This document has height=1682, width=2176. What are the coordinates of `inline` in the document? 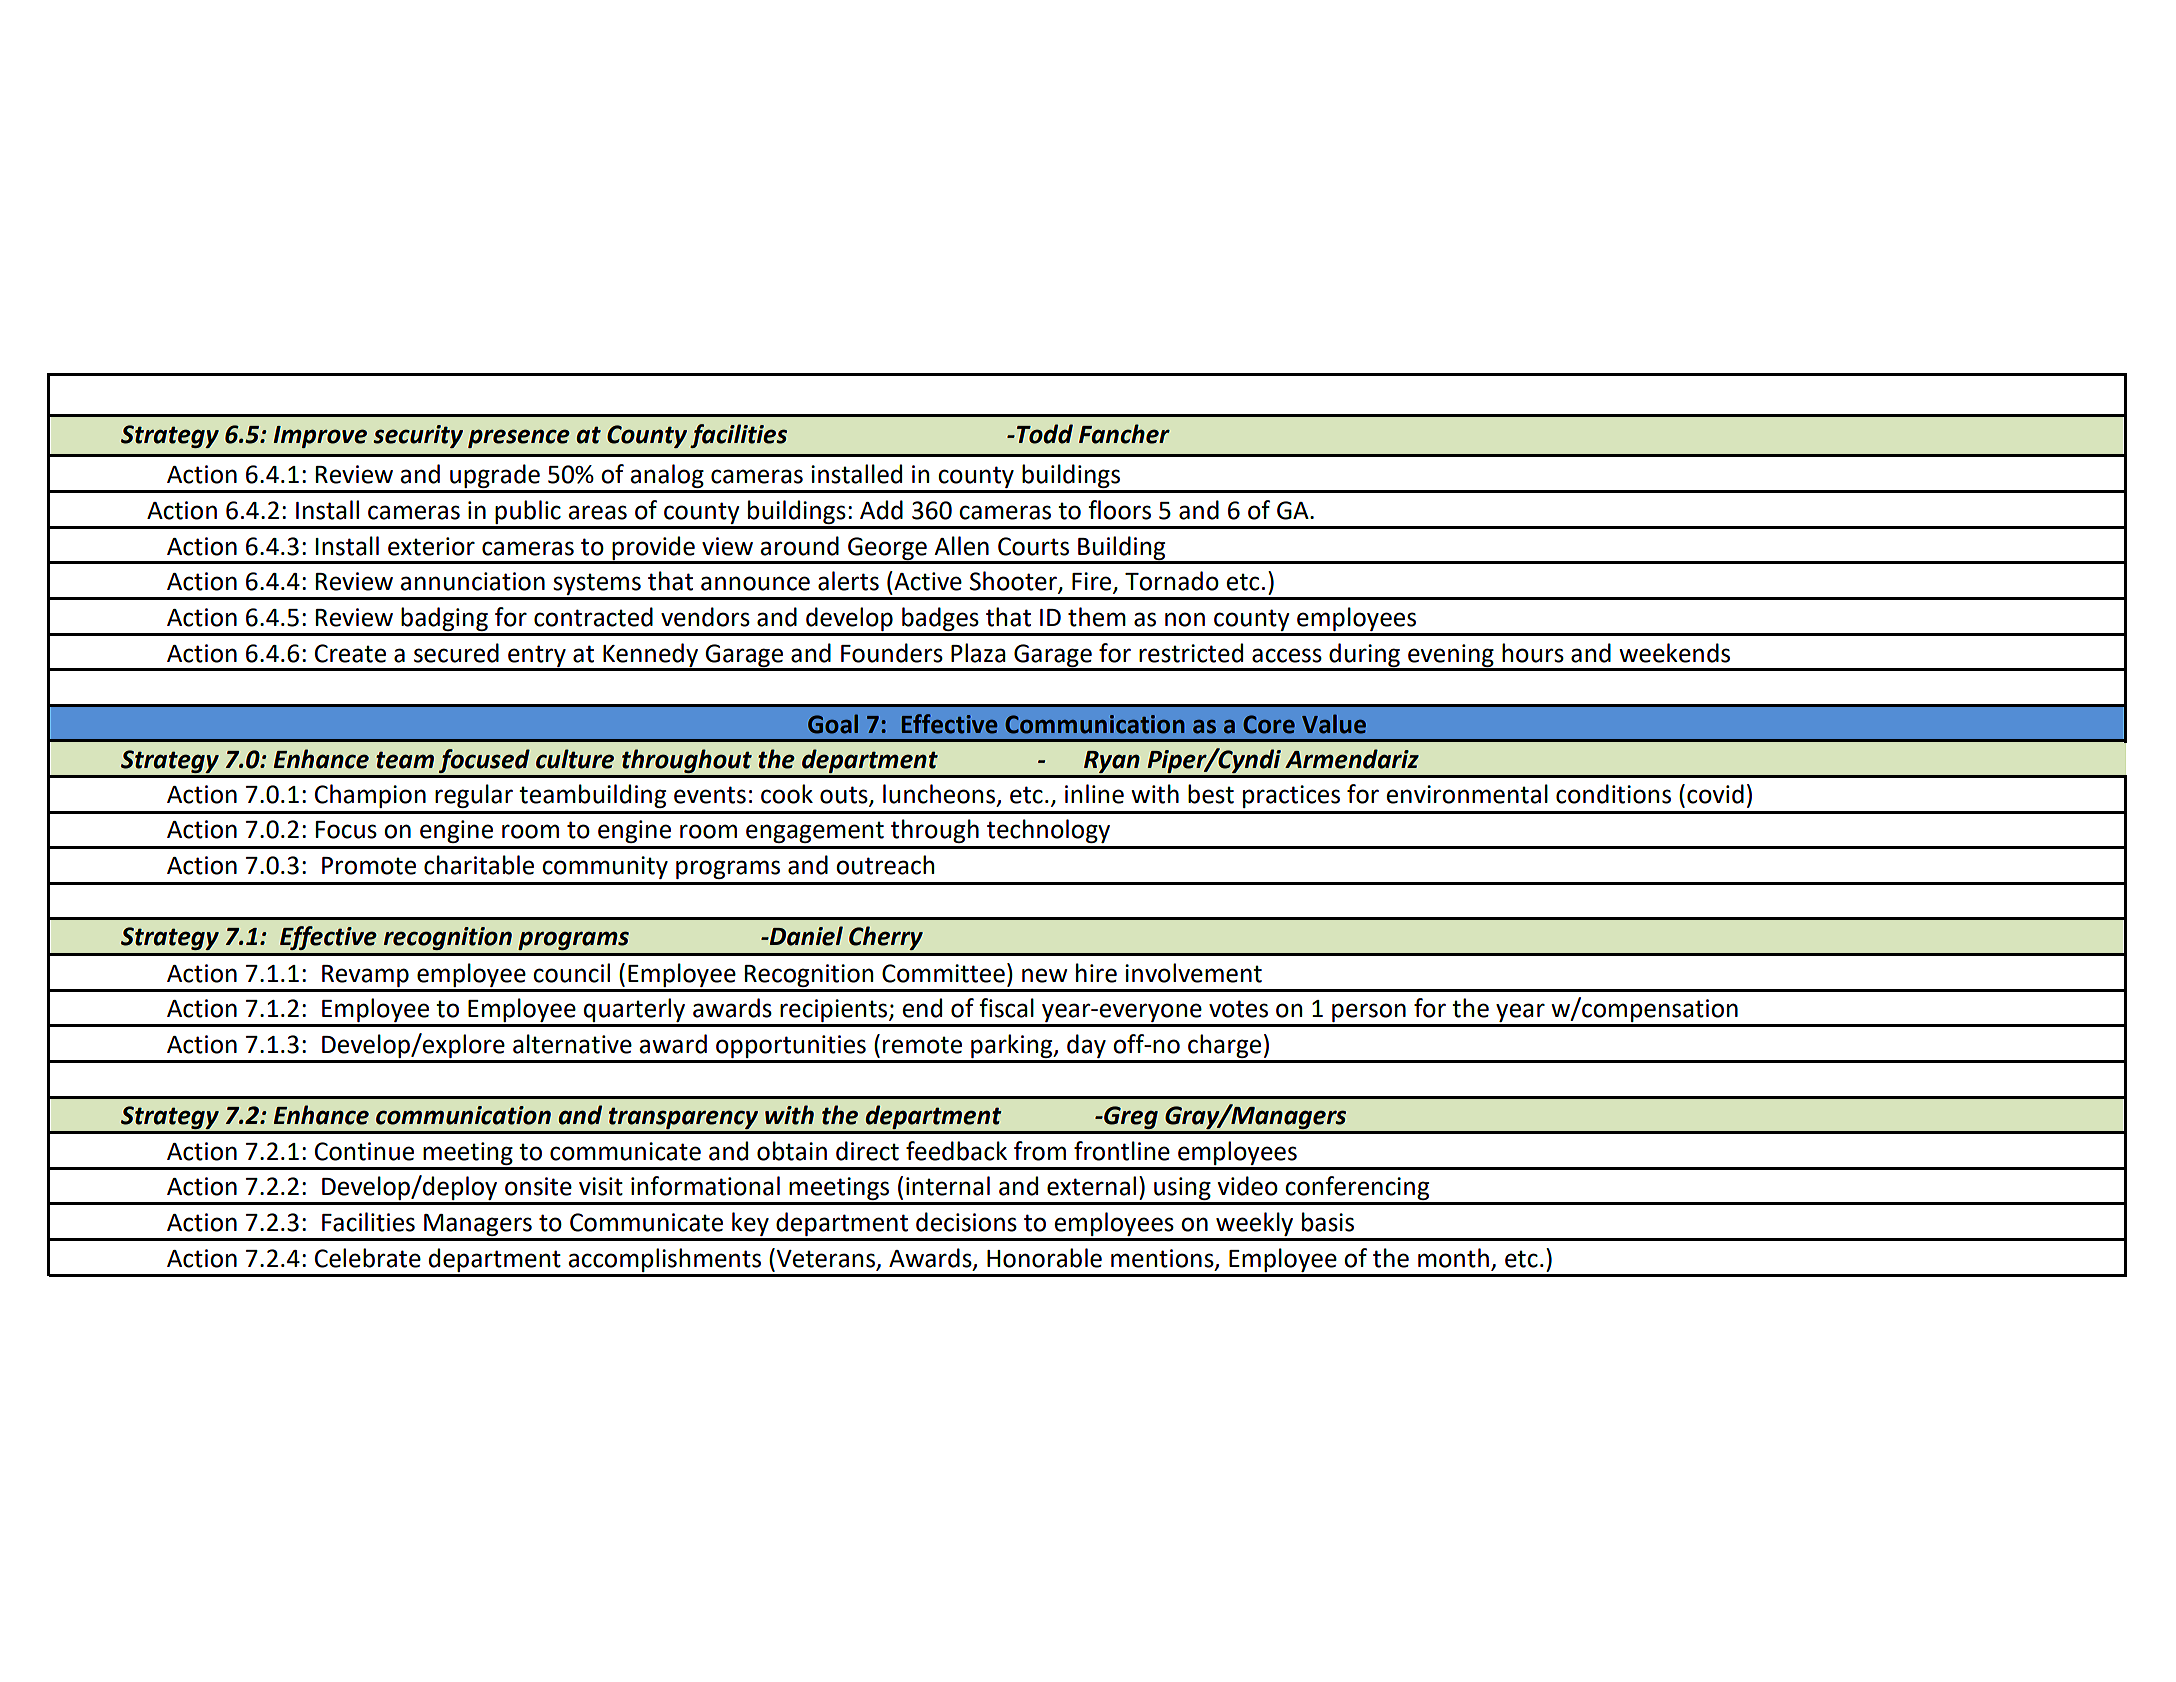 It's located at (1094, 794).
